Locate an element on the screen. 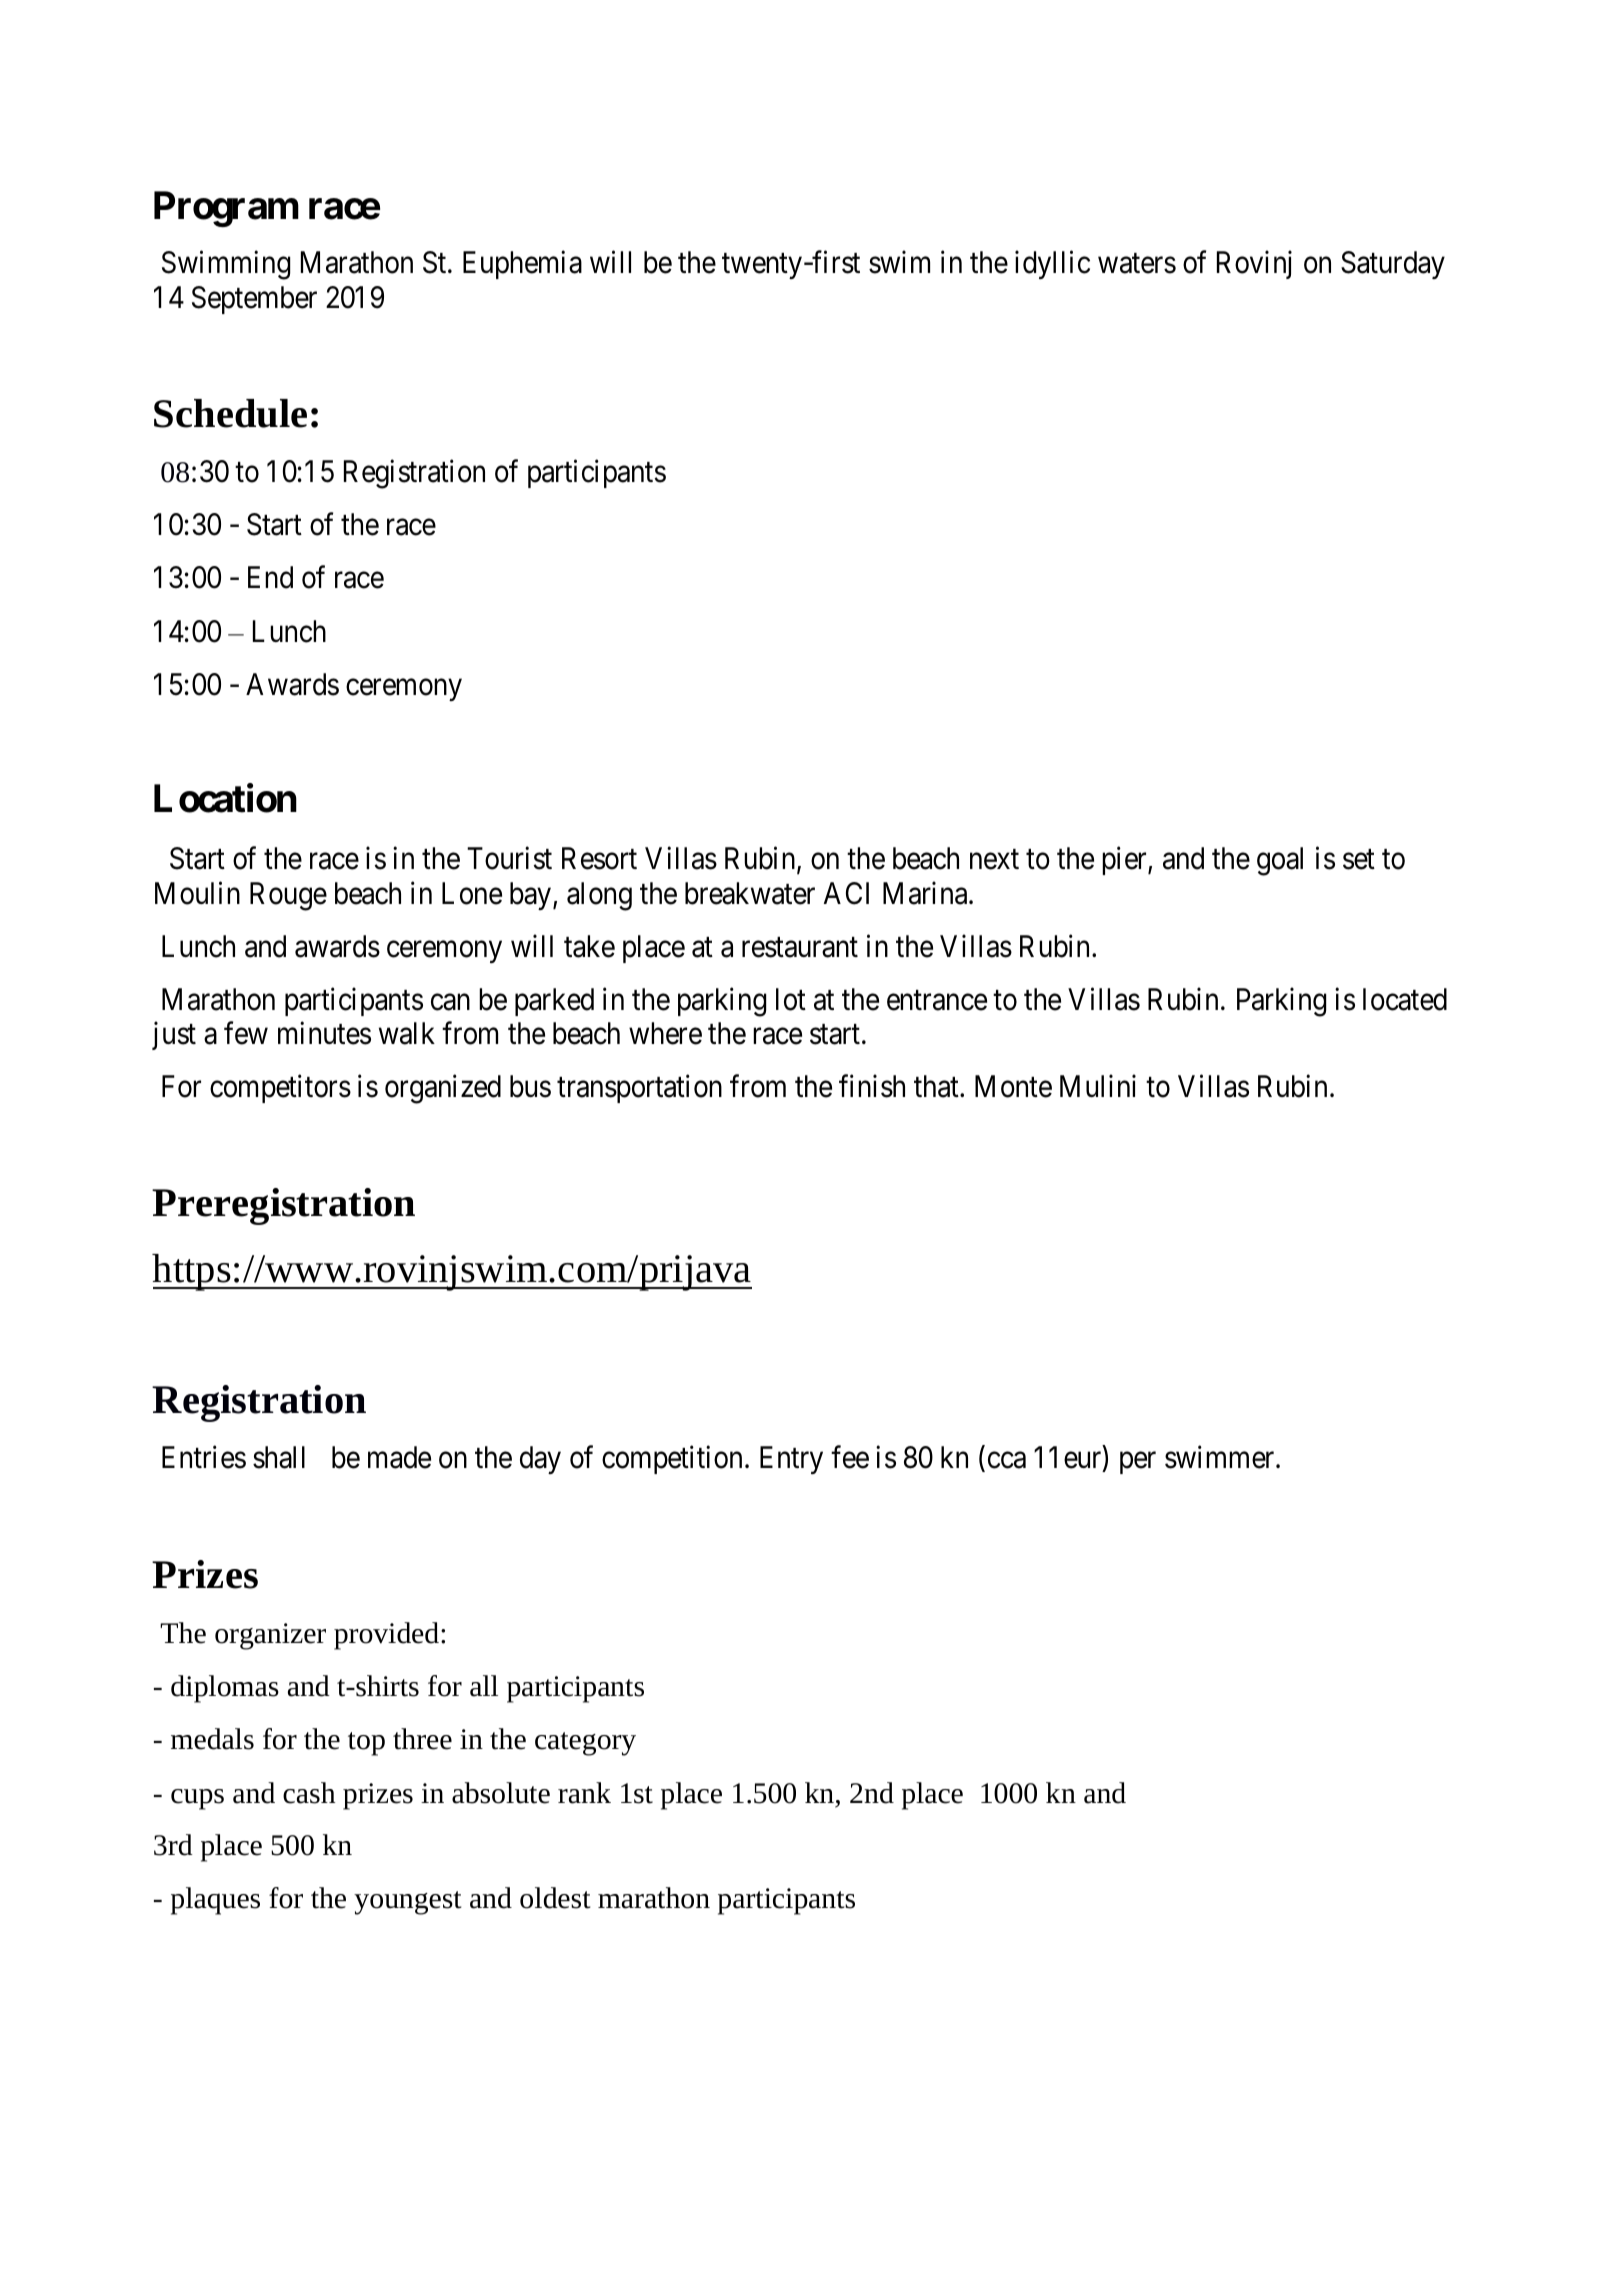 The height and width of the screenshot is (2274, 1608). idyllic is located at coordinates (1052, 265).
